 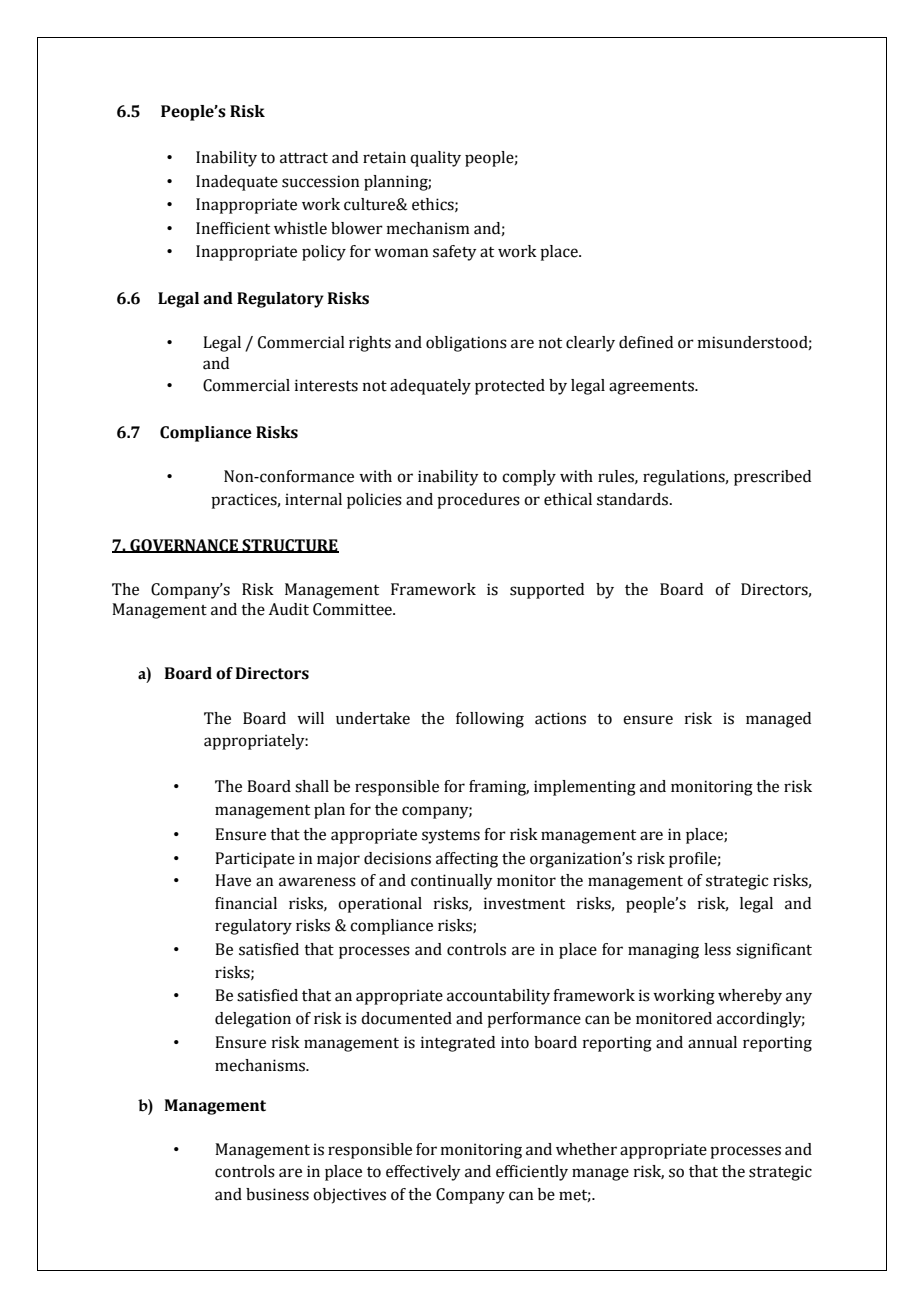 What do you see at coordinates (237, 183) in the screenshot?
I see `Inadequate` at bounding box center [237, 183].
